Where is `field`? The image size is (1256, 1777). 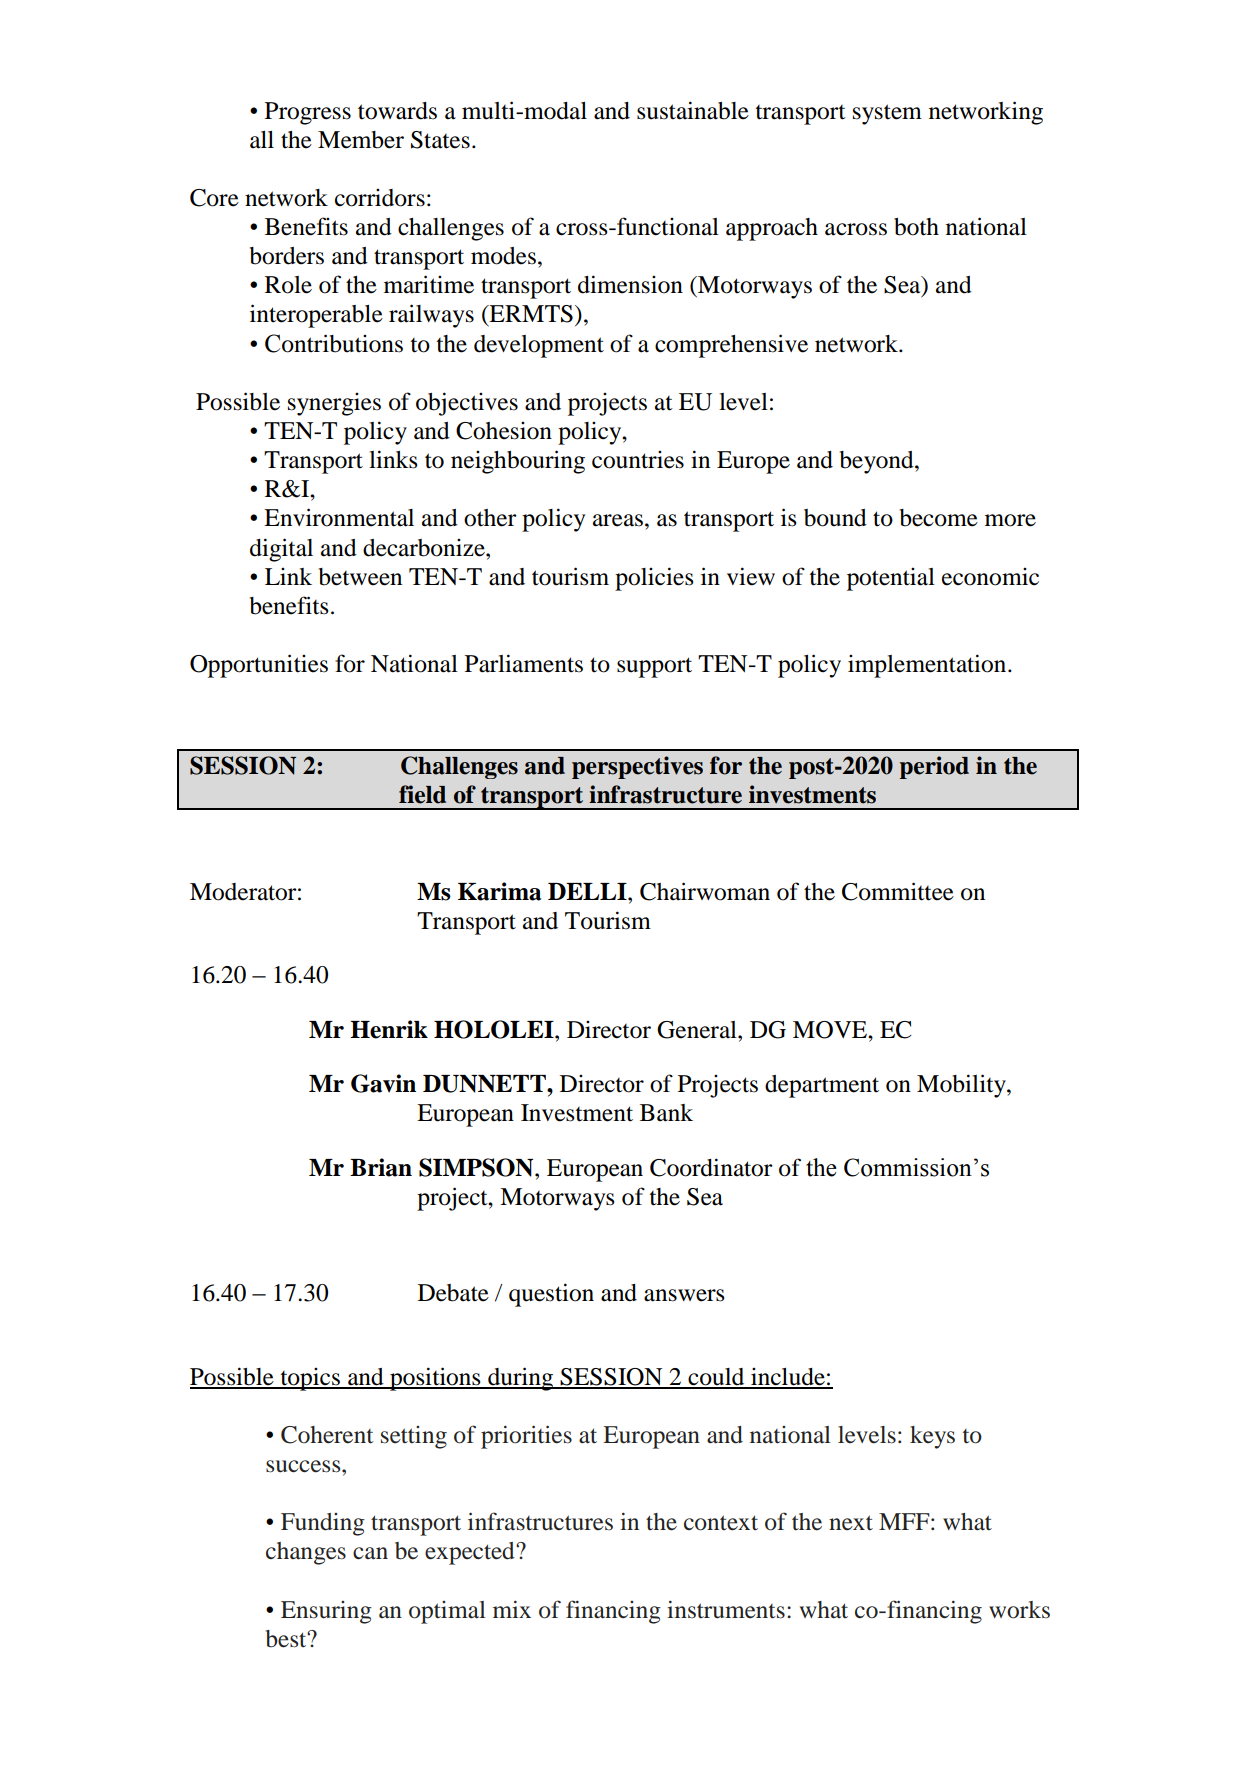 field is located at coordinates (422, 794).
